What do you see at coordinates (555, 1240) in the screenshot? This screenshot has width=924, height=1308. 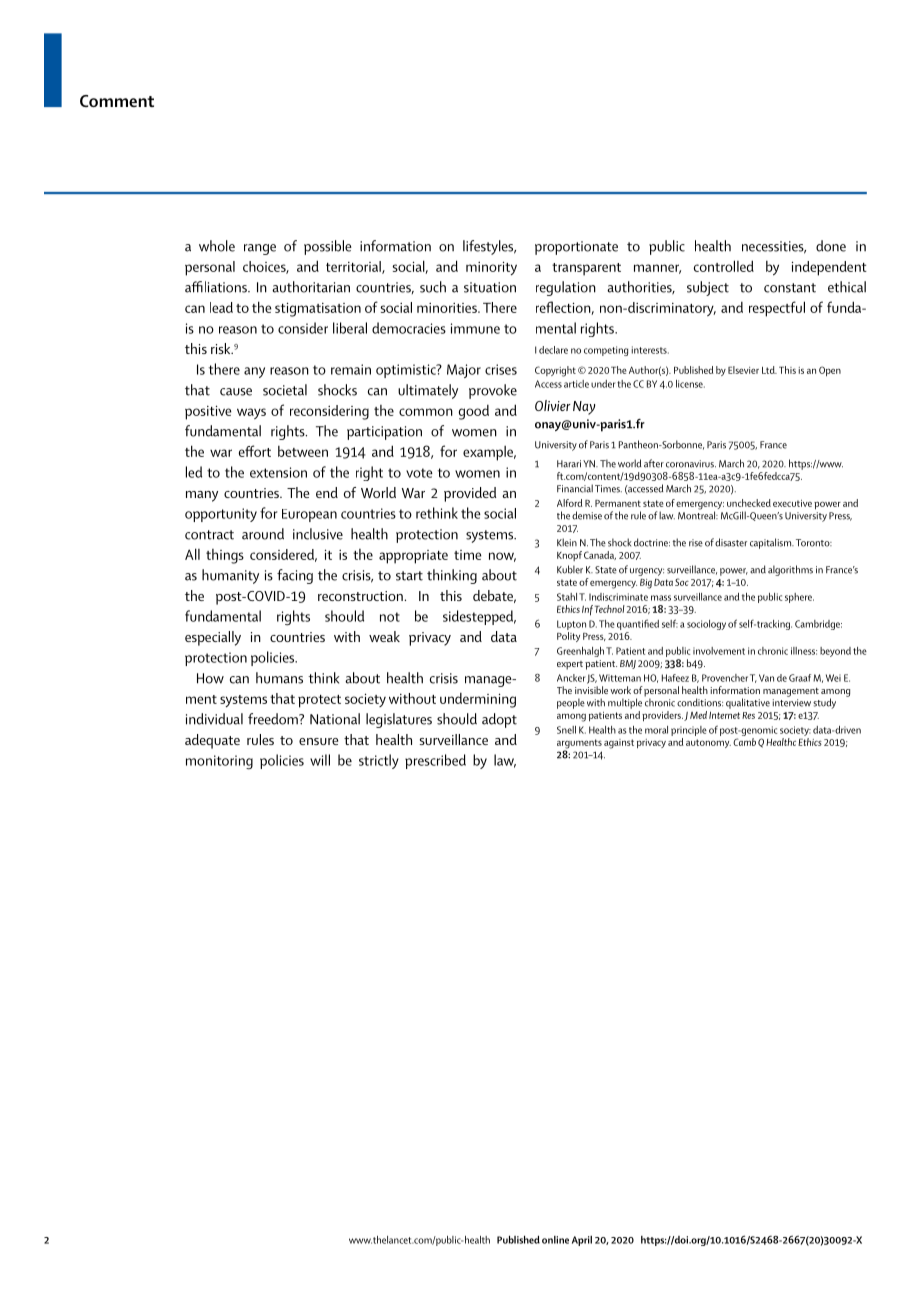 I see `online` at bounding box center [555, 1240].
